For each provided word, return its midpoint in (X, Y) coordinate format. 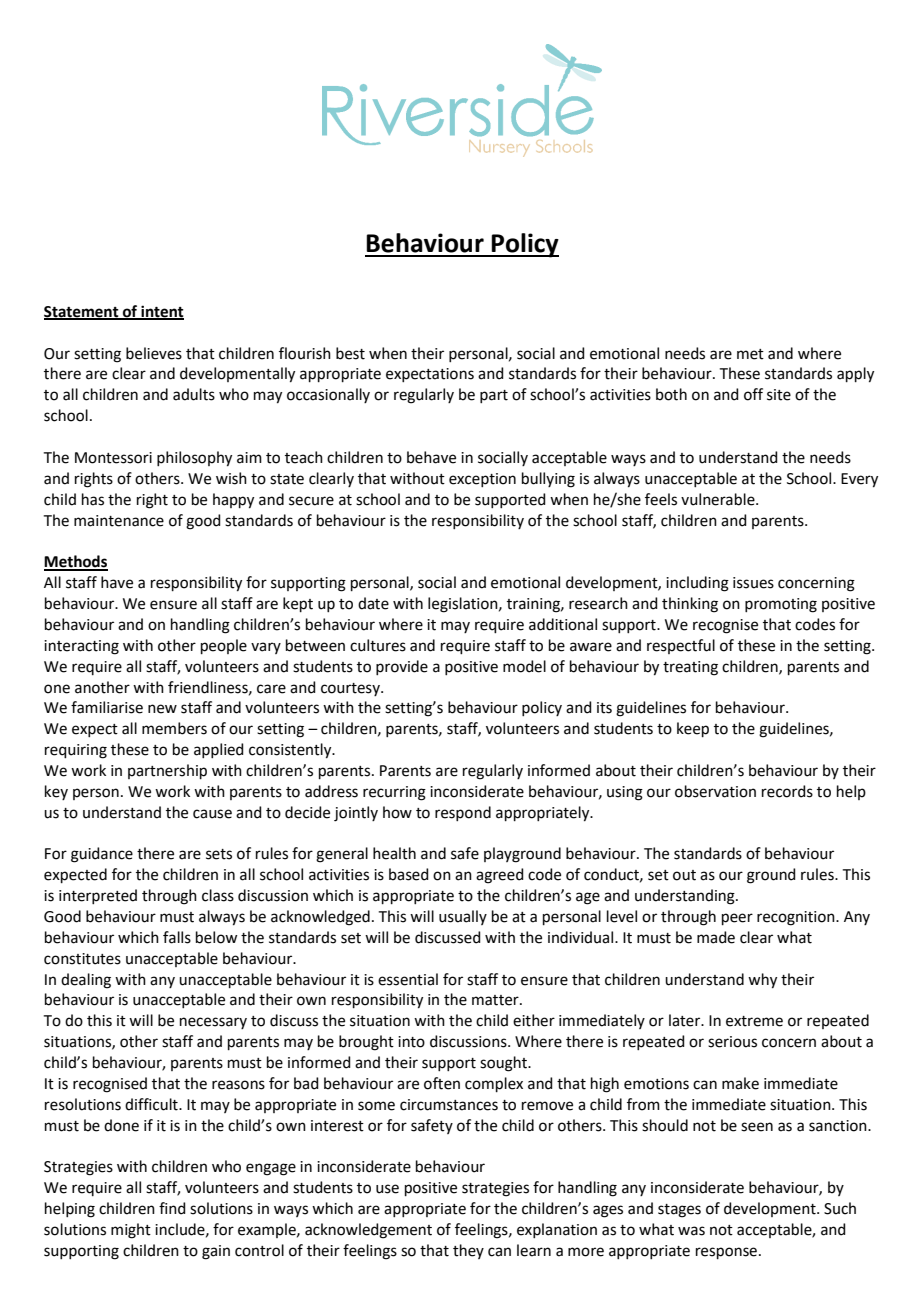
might (131, 1231)
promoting (781, 605)
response (728, 1253)
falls (177, 937)
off (753, 394)
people (224, 646)
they (468, 1251)
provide (402, 667)
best (350, 353)
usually (463, 917)
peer (737, 919)
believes (154, 353)
